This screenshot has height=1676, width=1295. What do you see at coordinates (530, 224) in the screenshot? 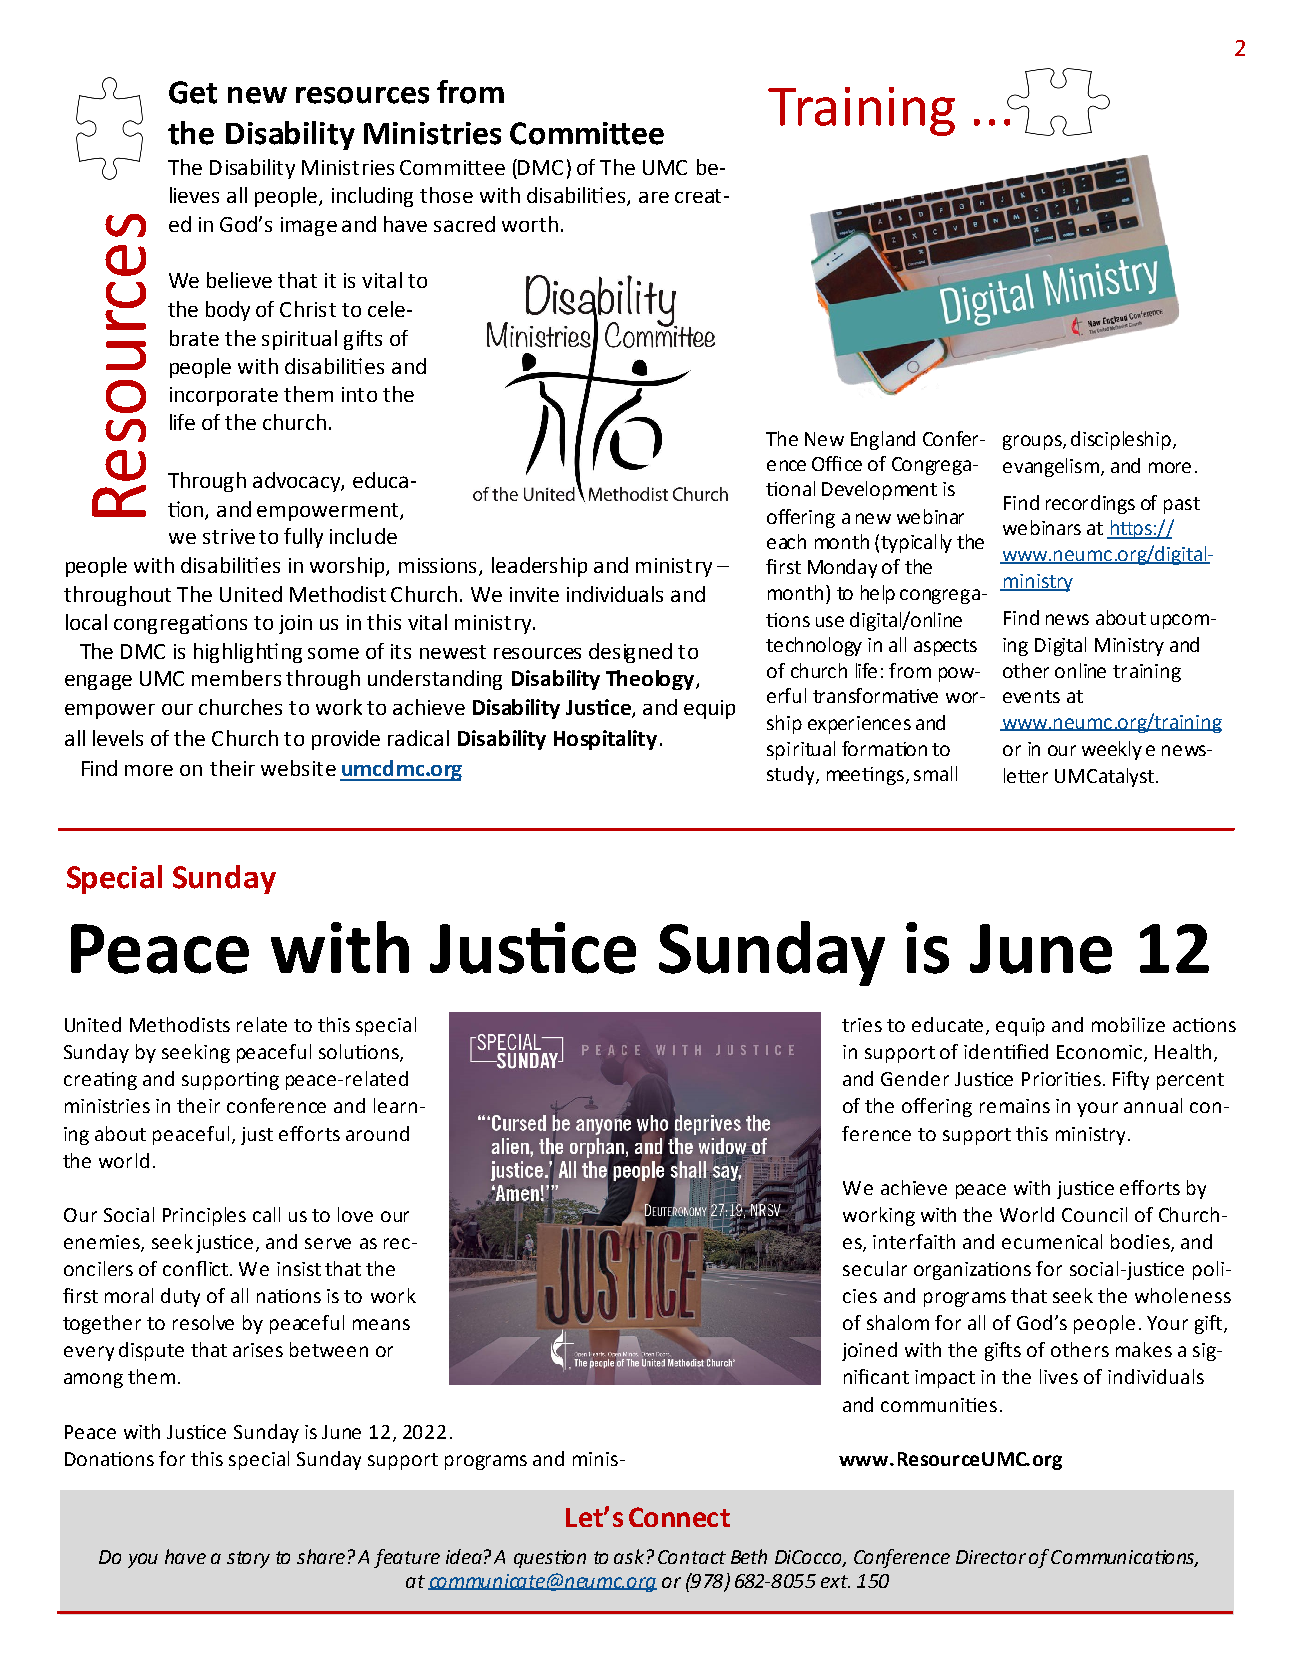
I see `worth` at bounding box center [530, 224].
